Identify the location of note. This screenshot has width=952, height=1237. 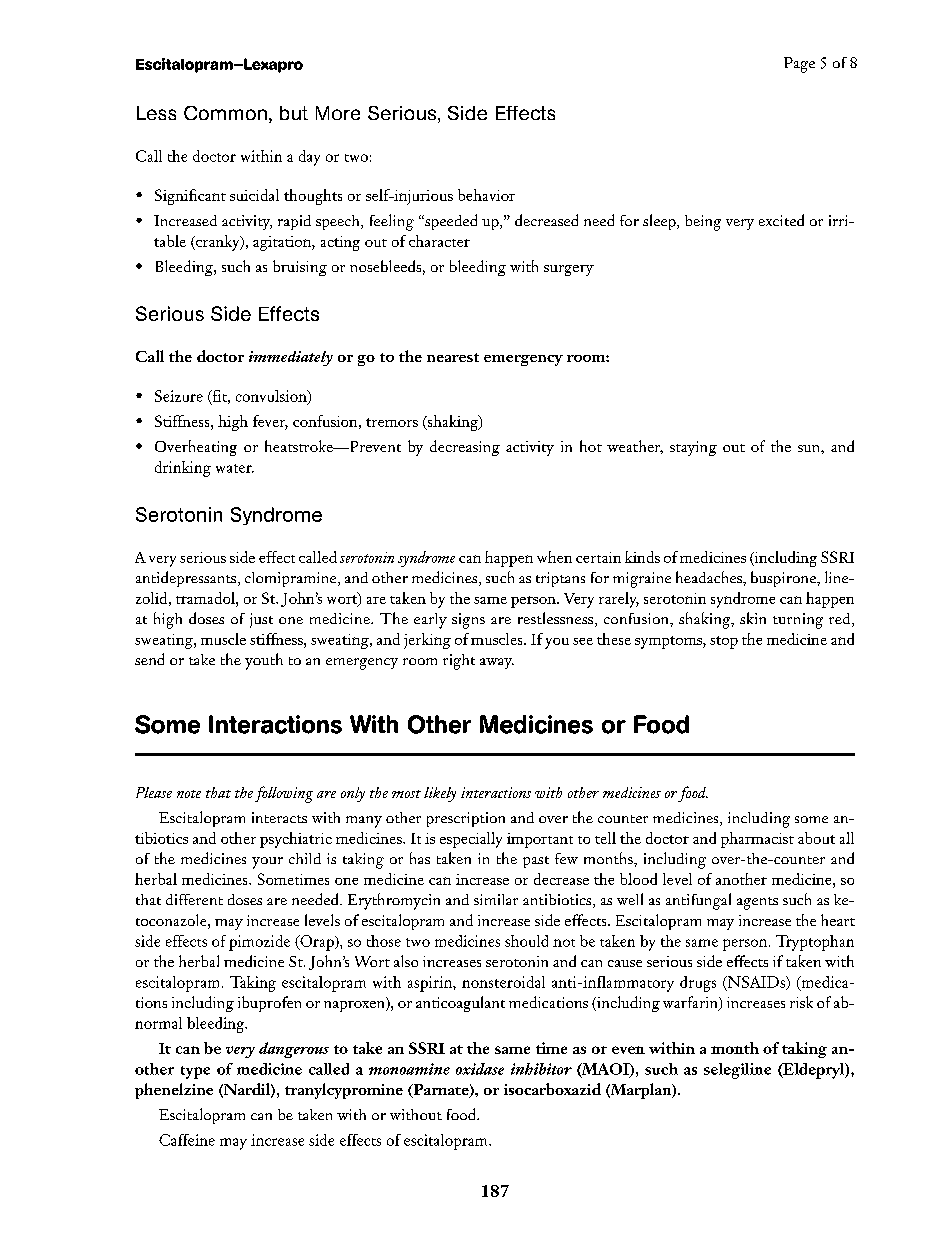
(189, 794).
